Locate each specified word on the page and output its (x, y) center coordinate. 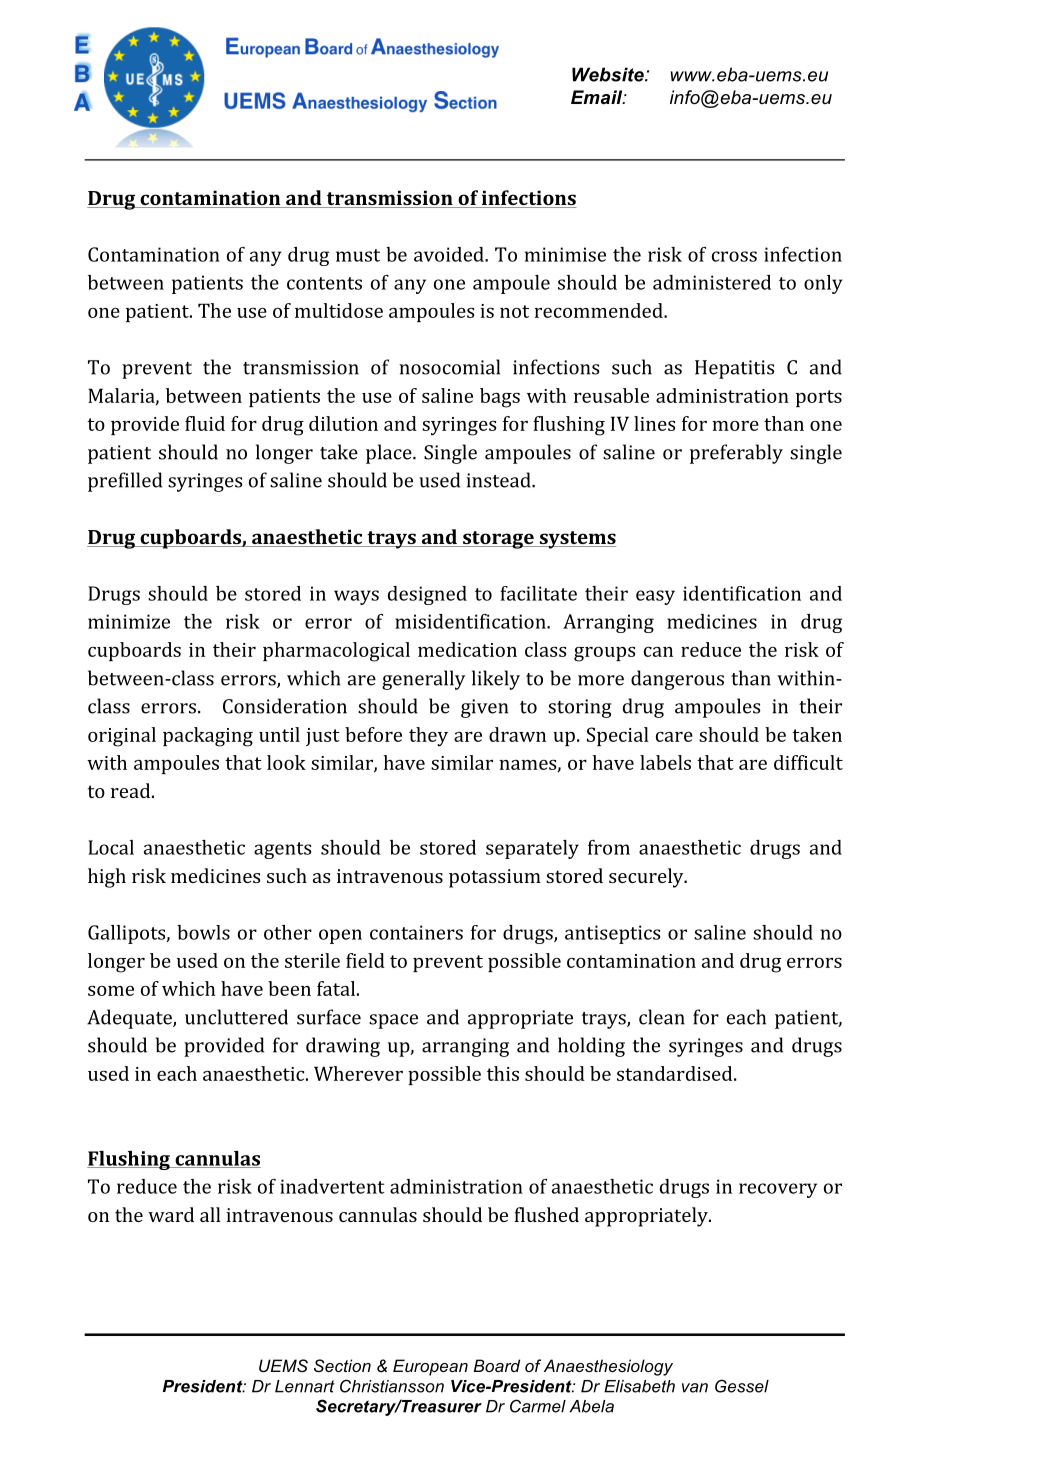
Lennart (305, 1386)
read (132, 790)
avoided (450, 254)
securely (647, 878)
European (430, 1367)
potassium (495, 878)
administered (712, 282)
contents (324, 283)
